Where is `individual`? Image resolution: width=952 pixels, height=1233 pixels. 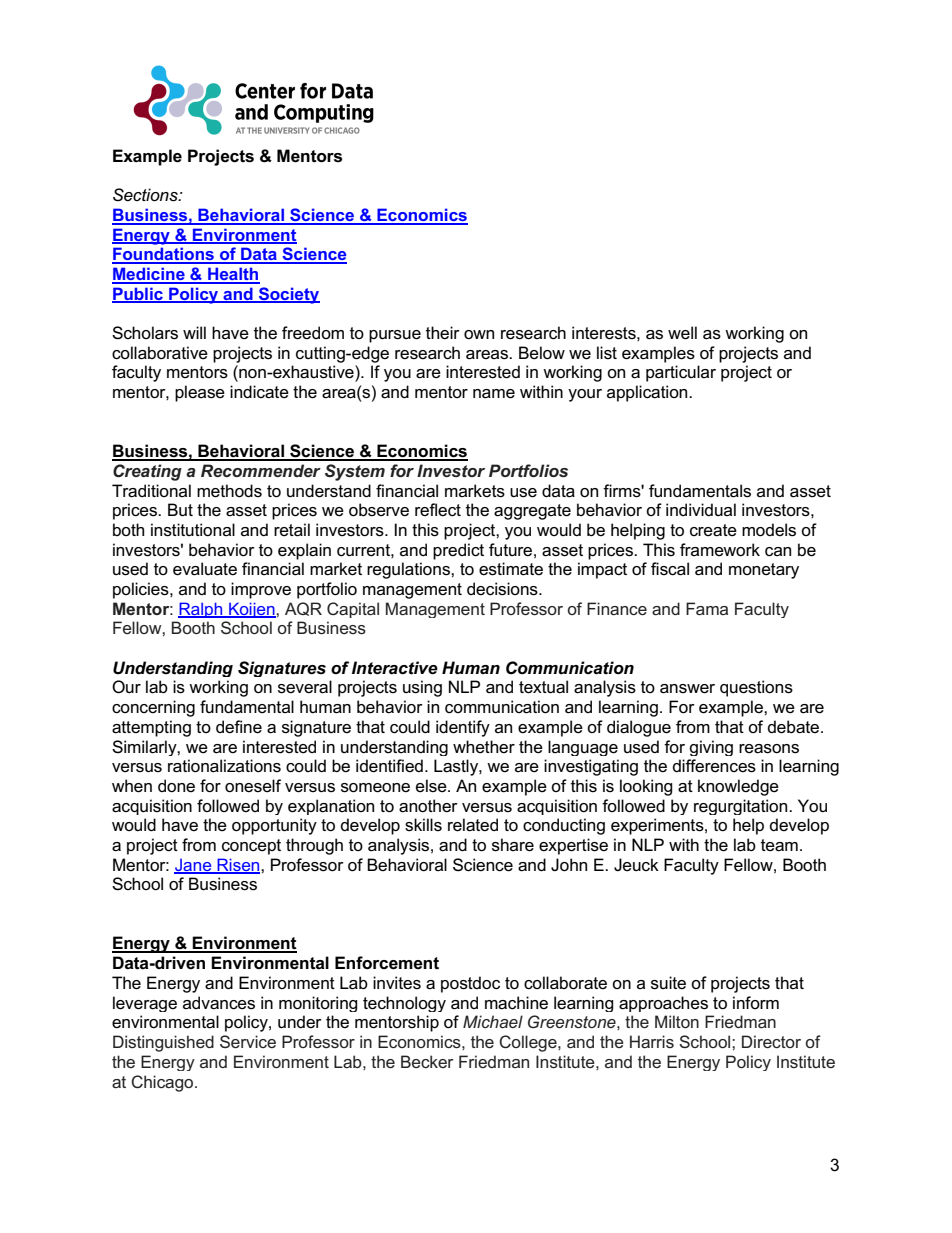 individual is located at coordinates (701, 509).
